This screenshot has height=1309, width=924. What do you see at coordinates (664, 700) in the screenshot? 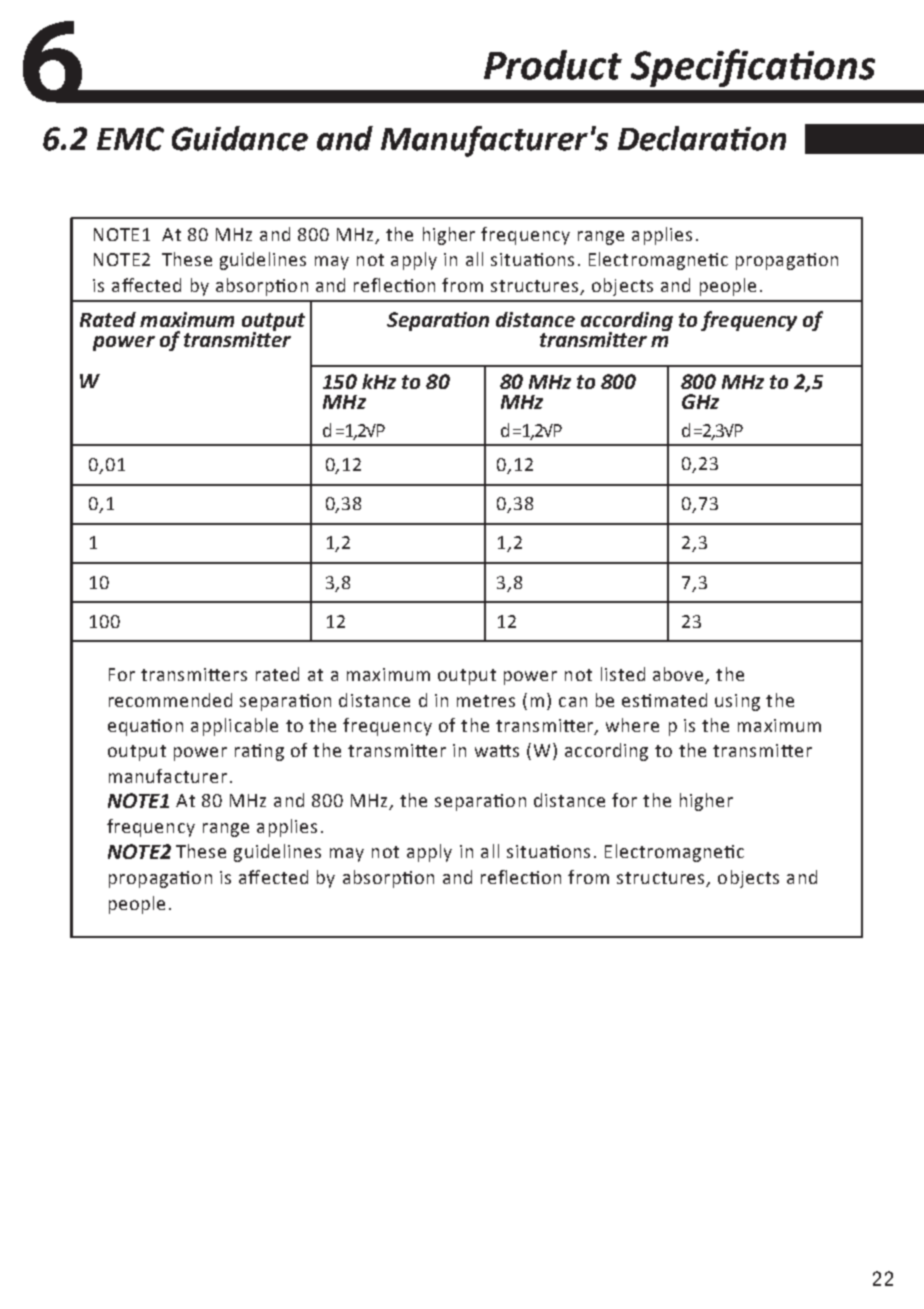
I see `estimated` at bounding box center [664, 700].
